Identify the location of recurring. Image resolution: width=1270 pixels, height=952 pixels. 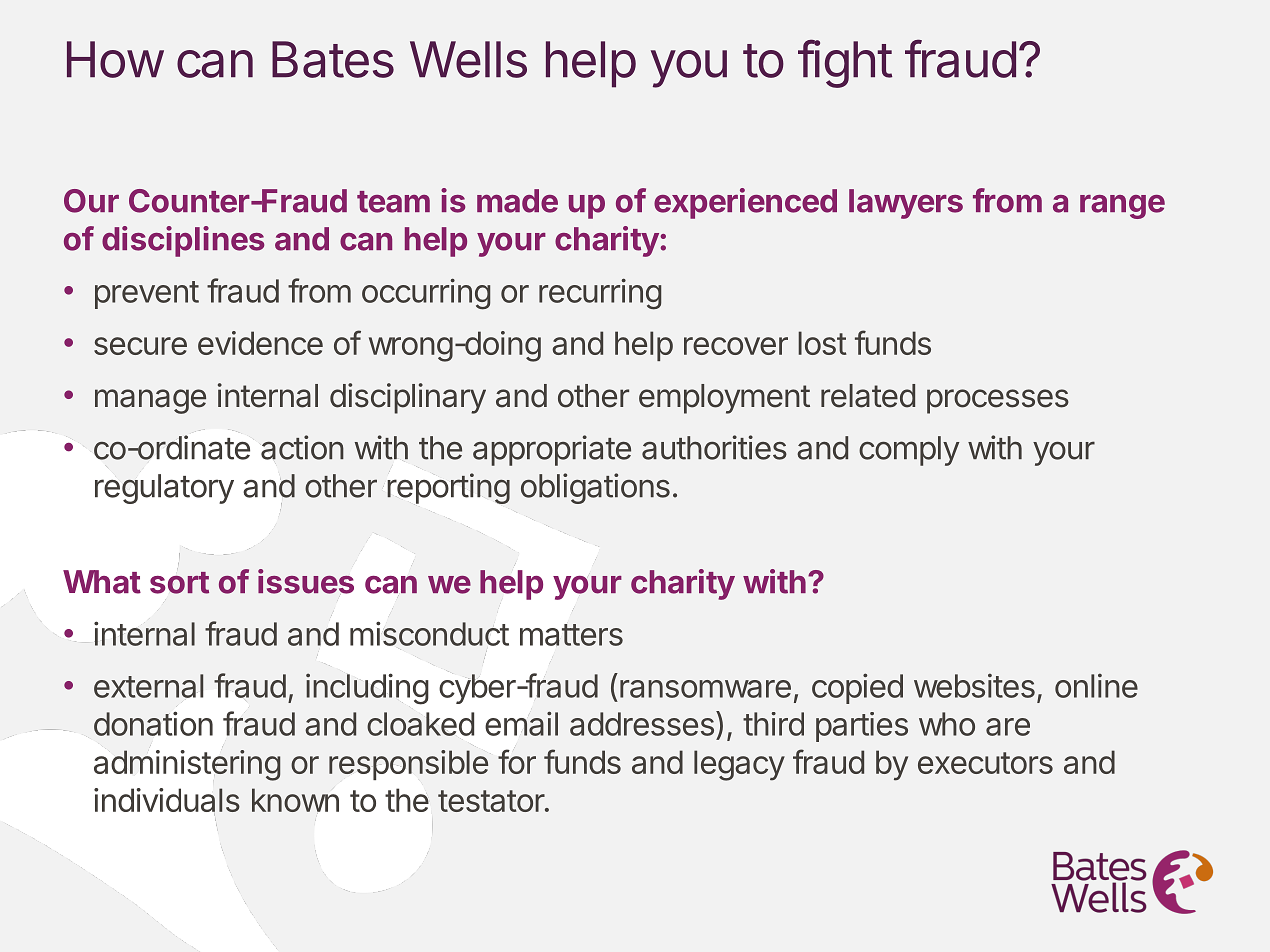
(600, 294).
